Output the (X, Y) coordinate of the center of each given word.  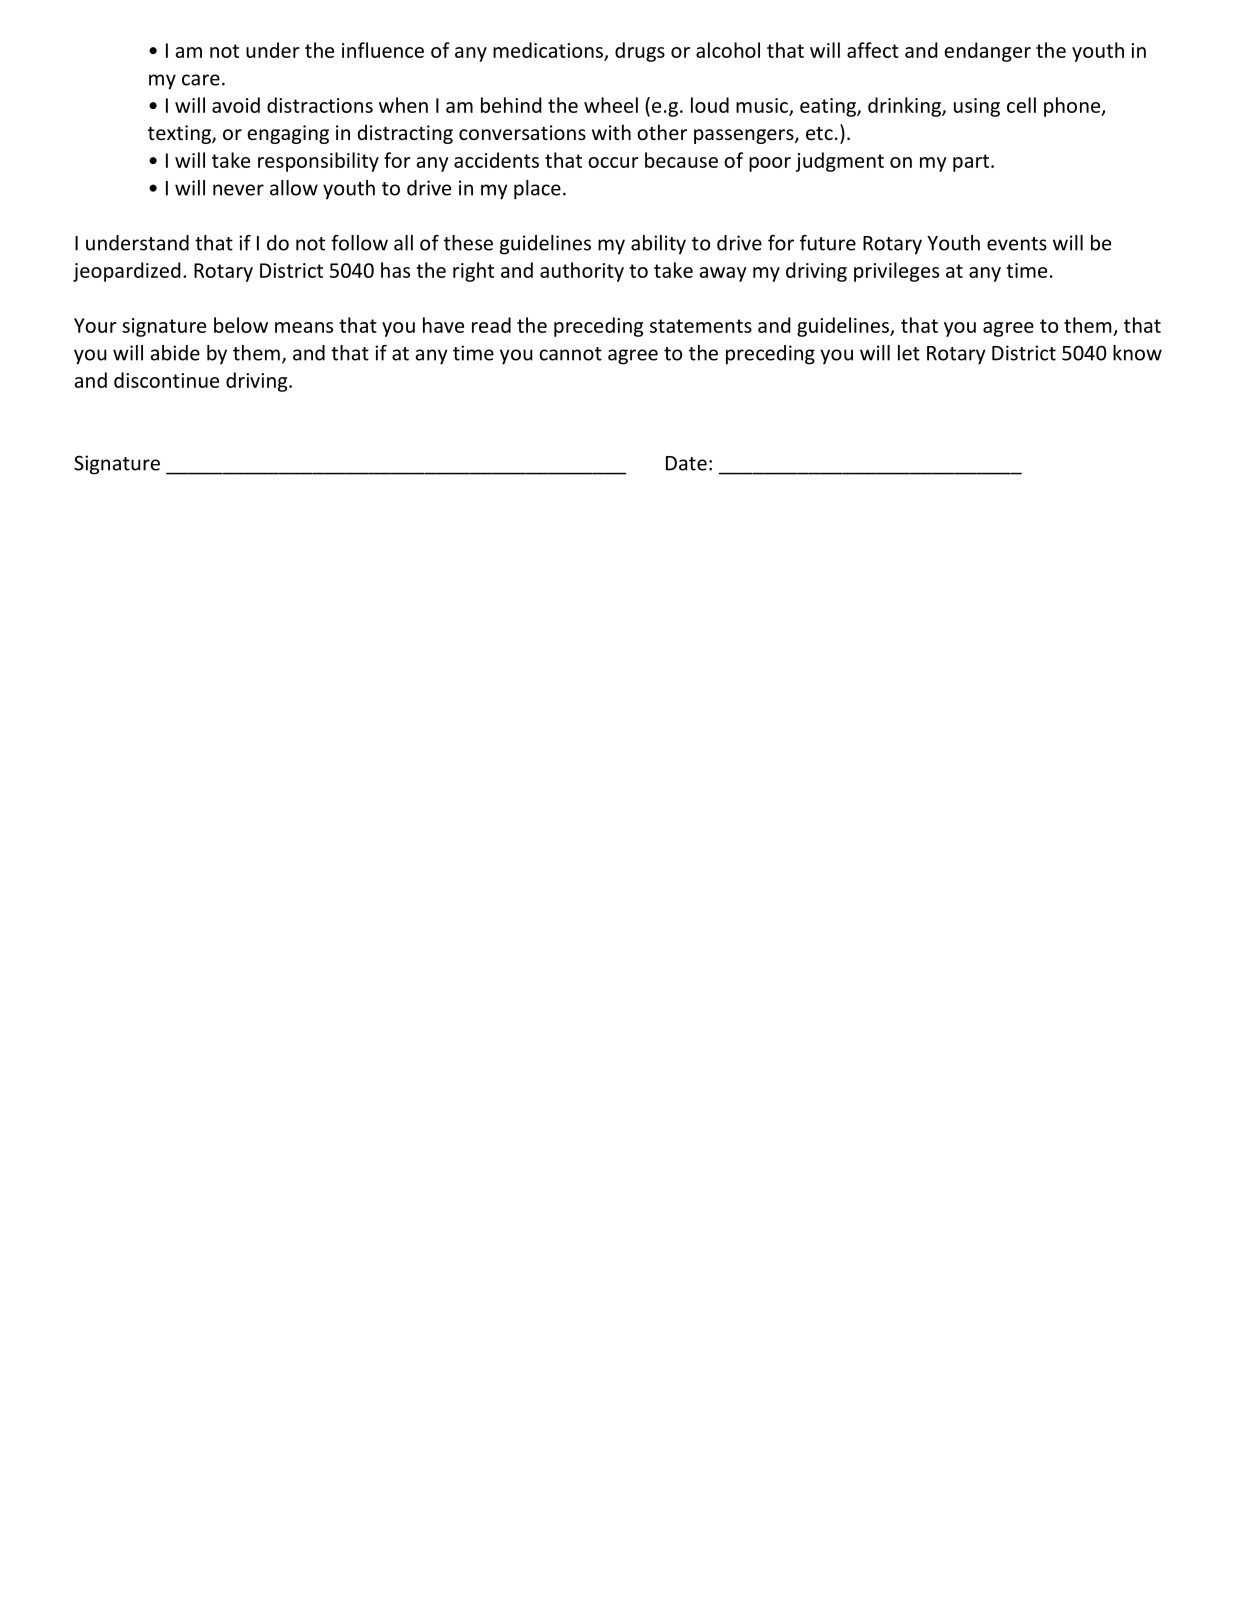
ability (658, 245)
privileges (896, 272)
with (611, 132)
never (238, 190)
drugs (640, 52)
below (241, 325)
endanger (987, 52)
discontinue (166, 380)
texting (180, 134)
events (1017, 244)
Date (686, 463)
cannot (570, 354)
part (971, 163)
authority (582, 272)
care (201, 80)
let (909, 353)
